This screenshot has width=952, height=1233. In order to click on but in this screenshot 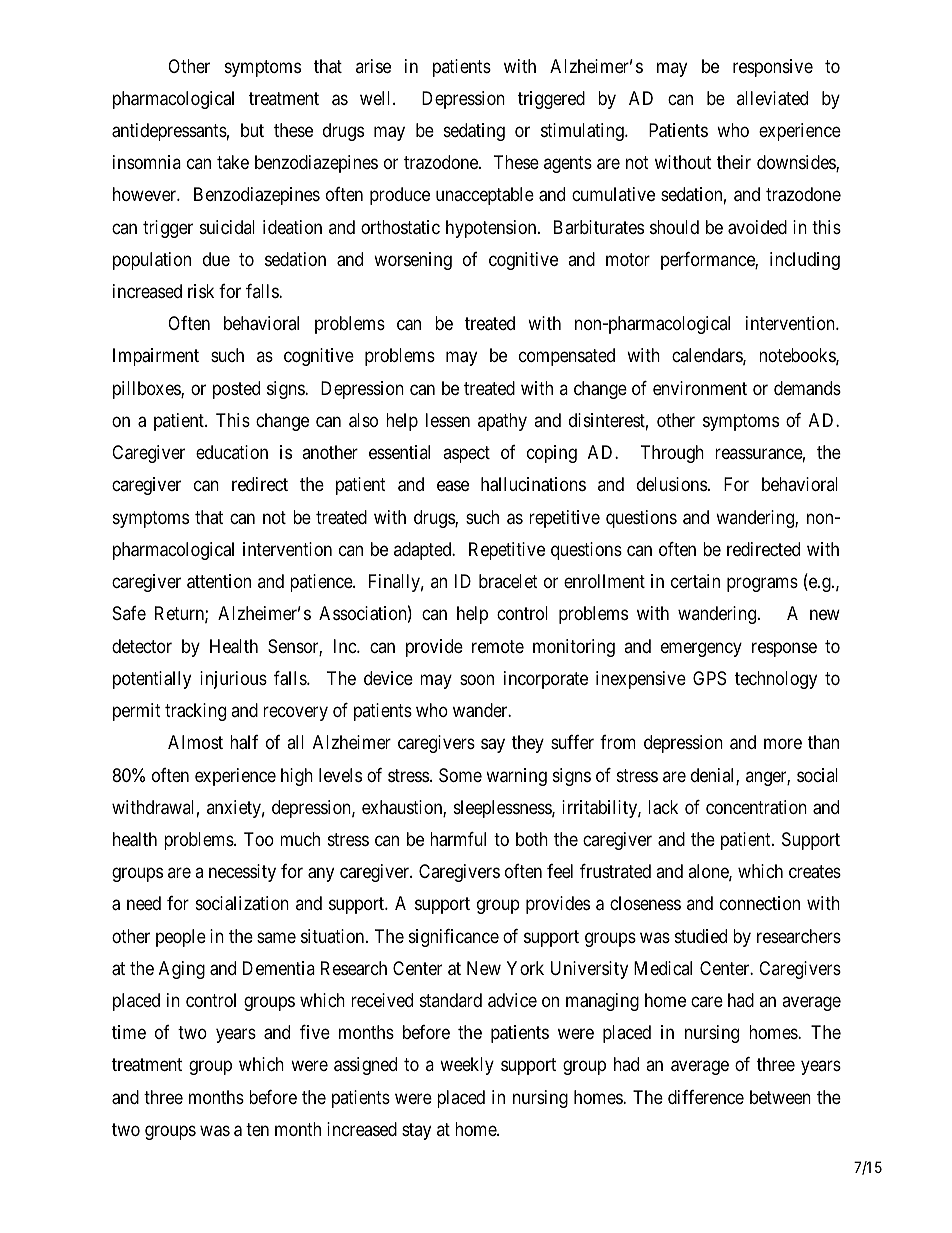, I will do `click(252, 130)`.
